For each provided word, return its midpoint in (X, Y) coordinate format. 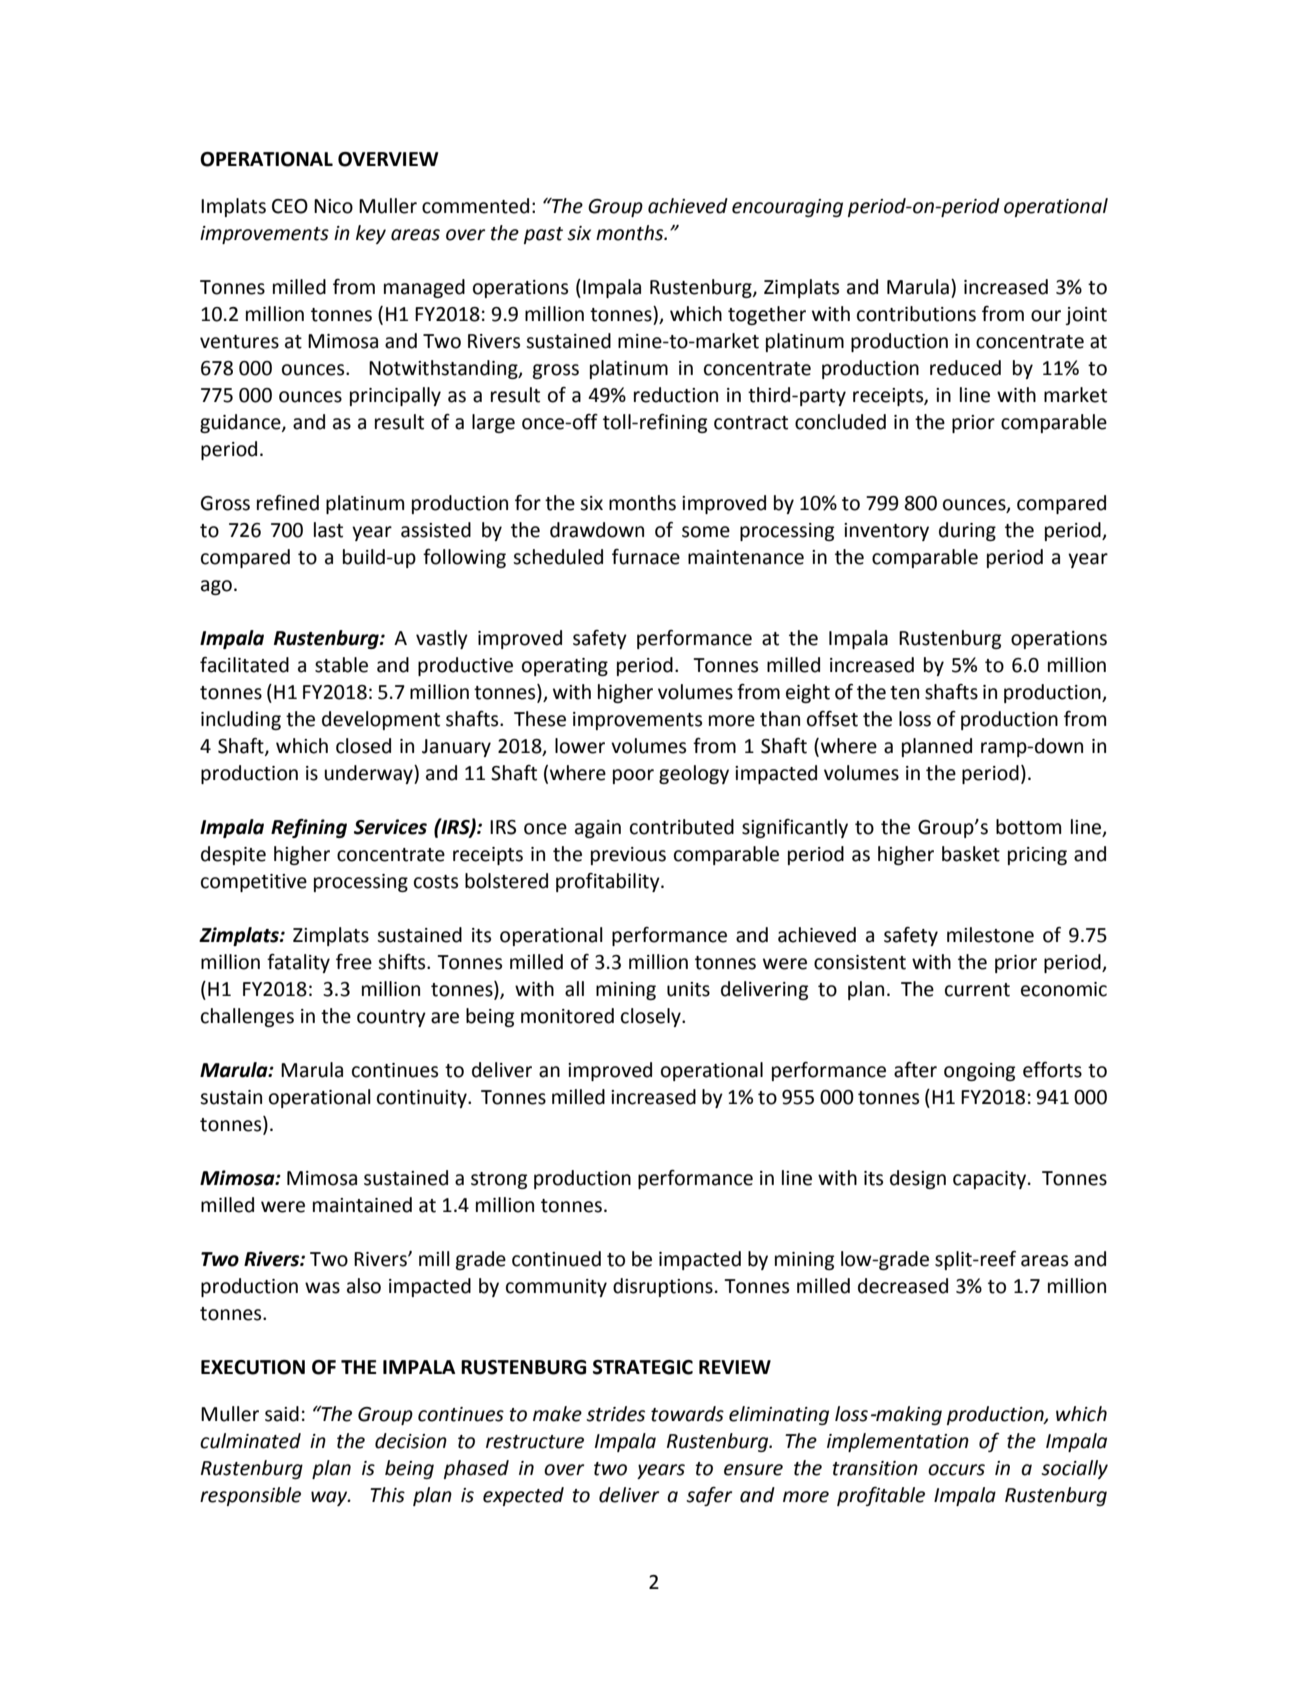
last (328, 530)
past (543, 235)
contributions (916, 314)
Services (390, 827)
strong (499, 1180)
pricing (1037, 856)
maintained (362, 1205)
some (706, 532)
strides (615, 1414)
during (967, 531)
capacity (991, 1180)
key (371, 234)
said (282, 1414)
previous (628, 856)
